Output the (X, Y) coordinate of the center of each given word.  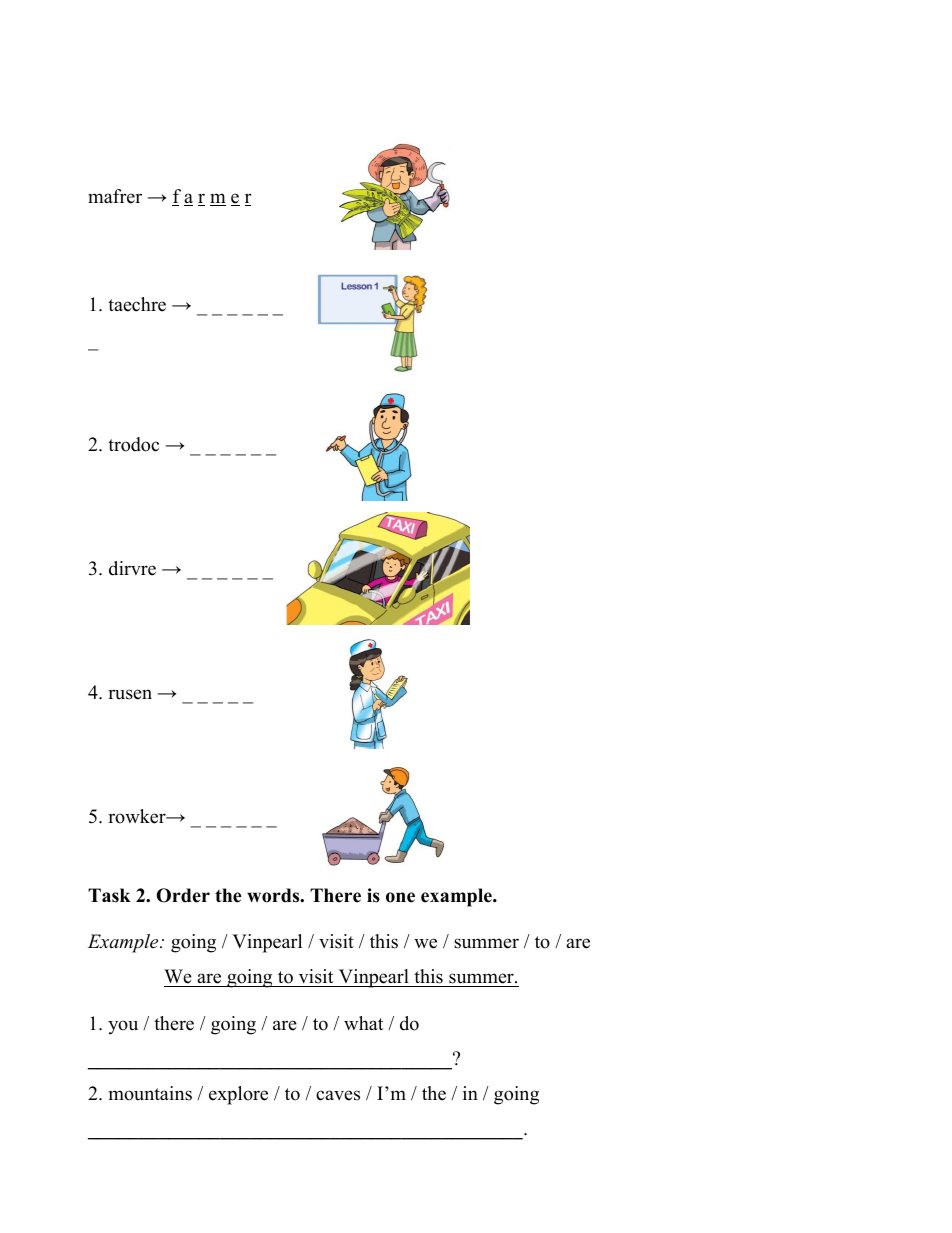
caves (338, 1095)
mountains (150, 1093)
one (400, 897)
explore (238, 1095)
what (363, 1023)
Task (109, 895)
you (123, 1027)
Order (183, 895)
